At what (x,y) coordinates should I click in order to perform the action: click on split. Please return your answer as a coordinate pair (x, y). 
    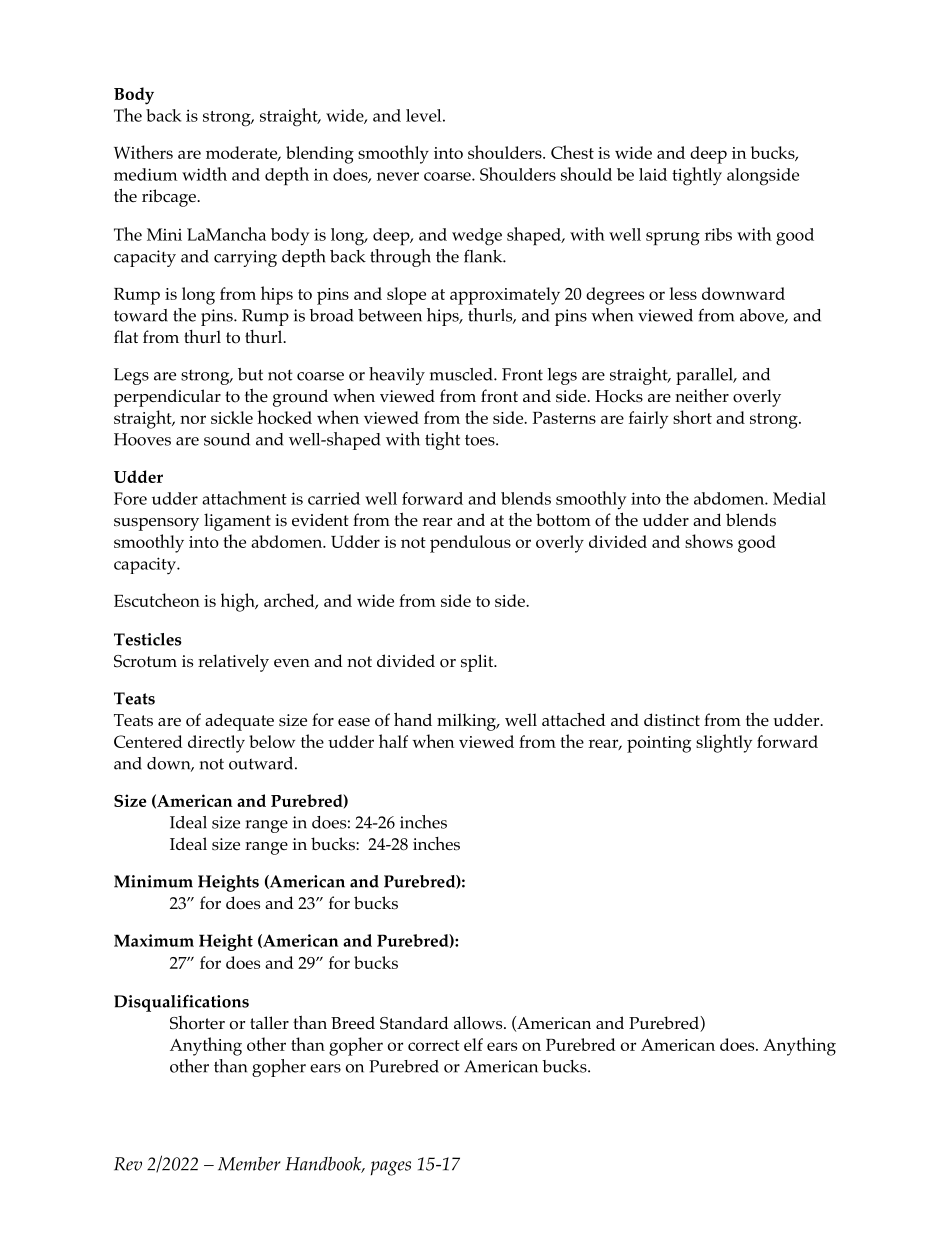
    Looking at the image, I should click on (478, 663).
